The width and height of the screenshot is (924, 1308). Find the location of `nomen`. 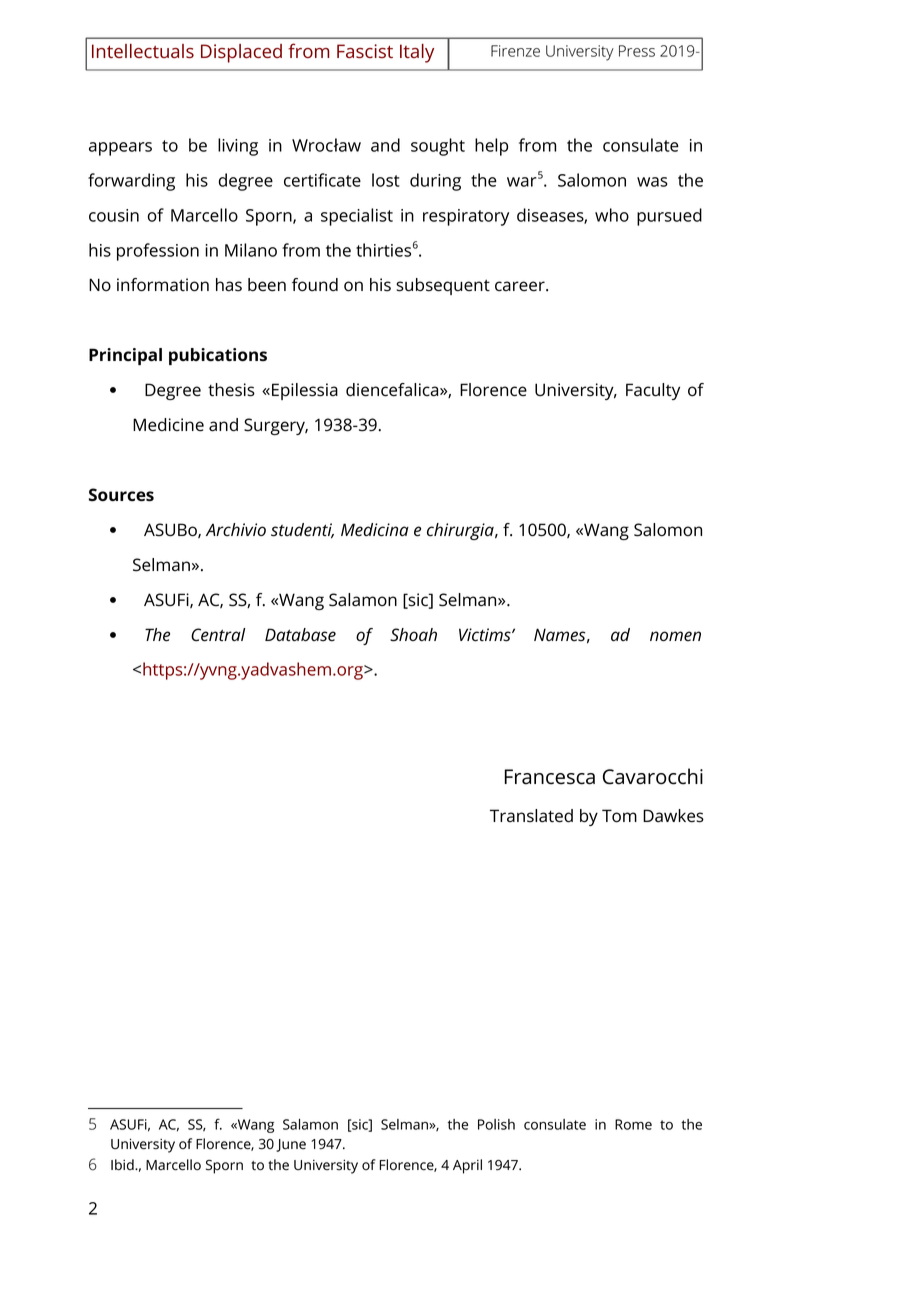

nomen is located at coordinates (675, 636).
